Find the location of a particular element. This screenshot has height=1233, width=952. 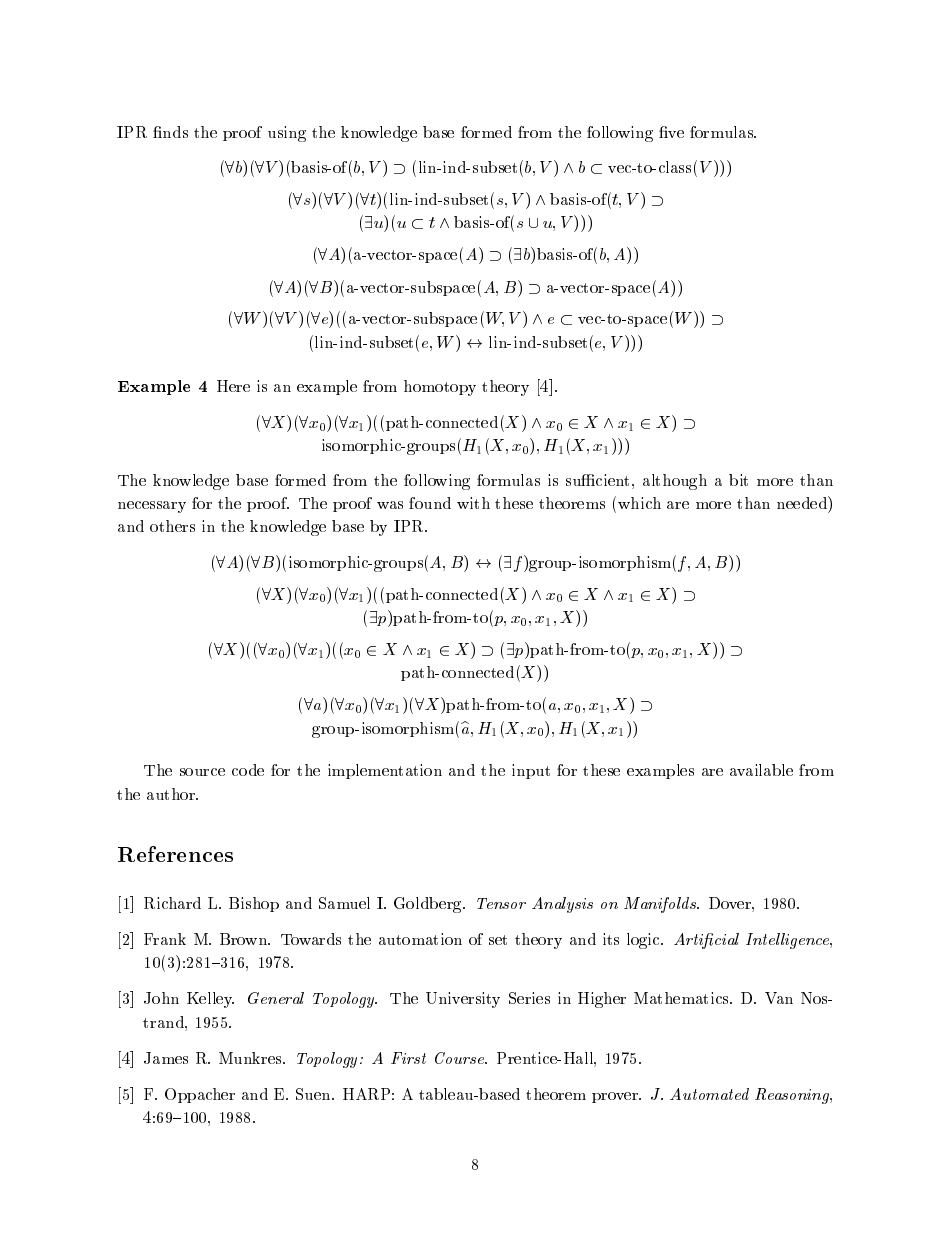

available is located at coordinates (761, 770).
